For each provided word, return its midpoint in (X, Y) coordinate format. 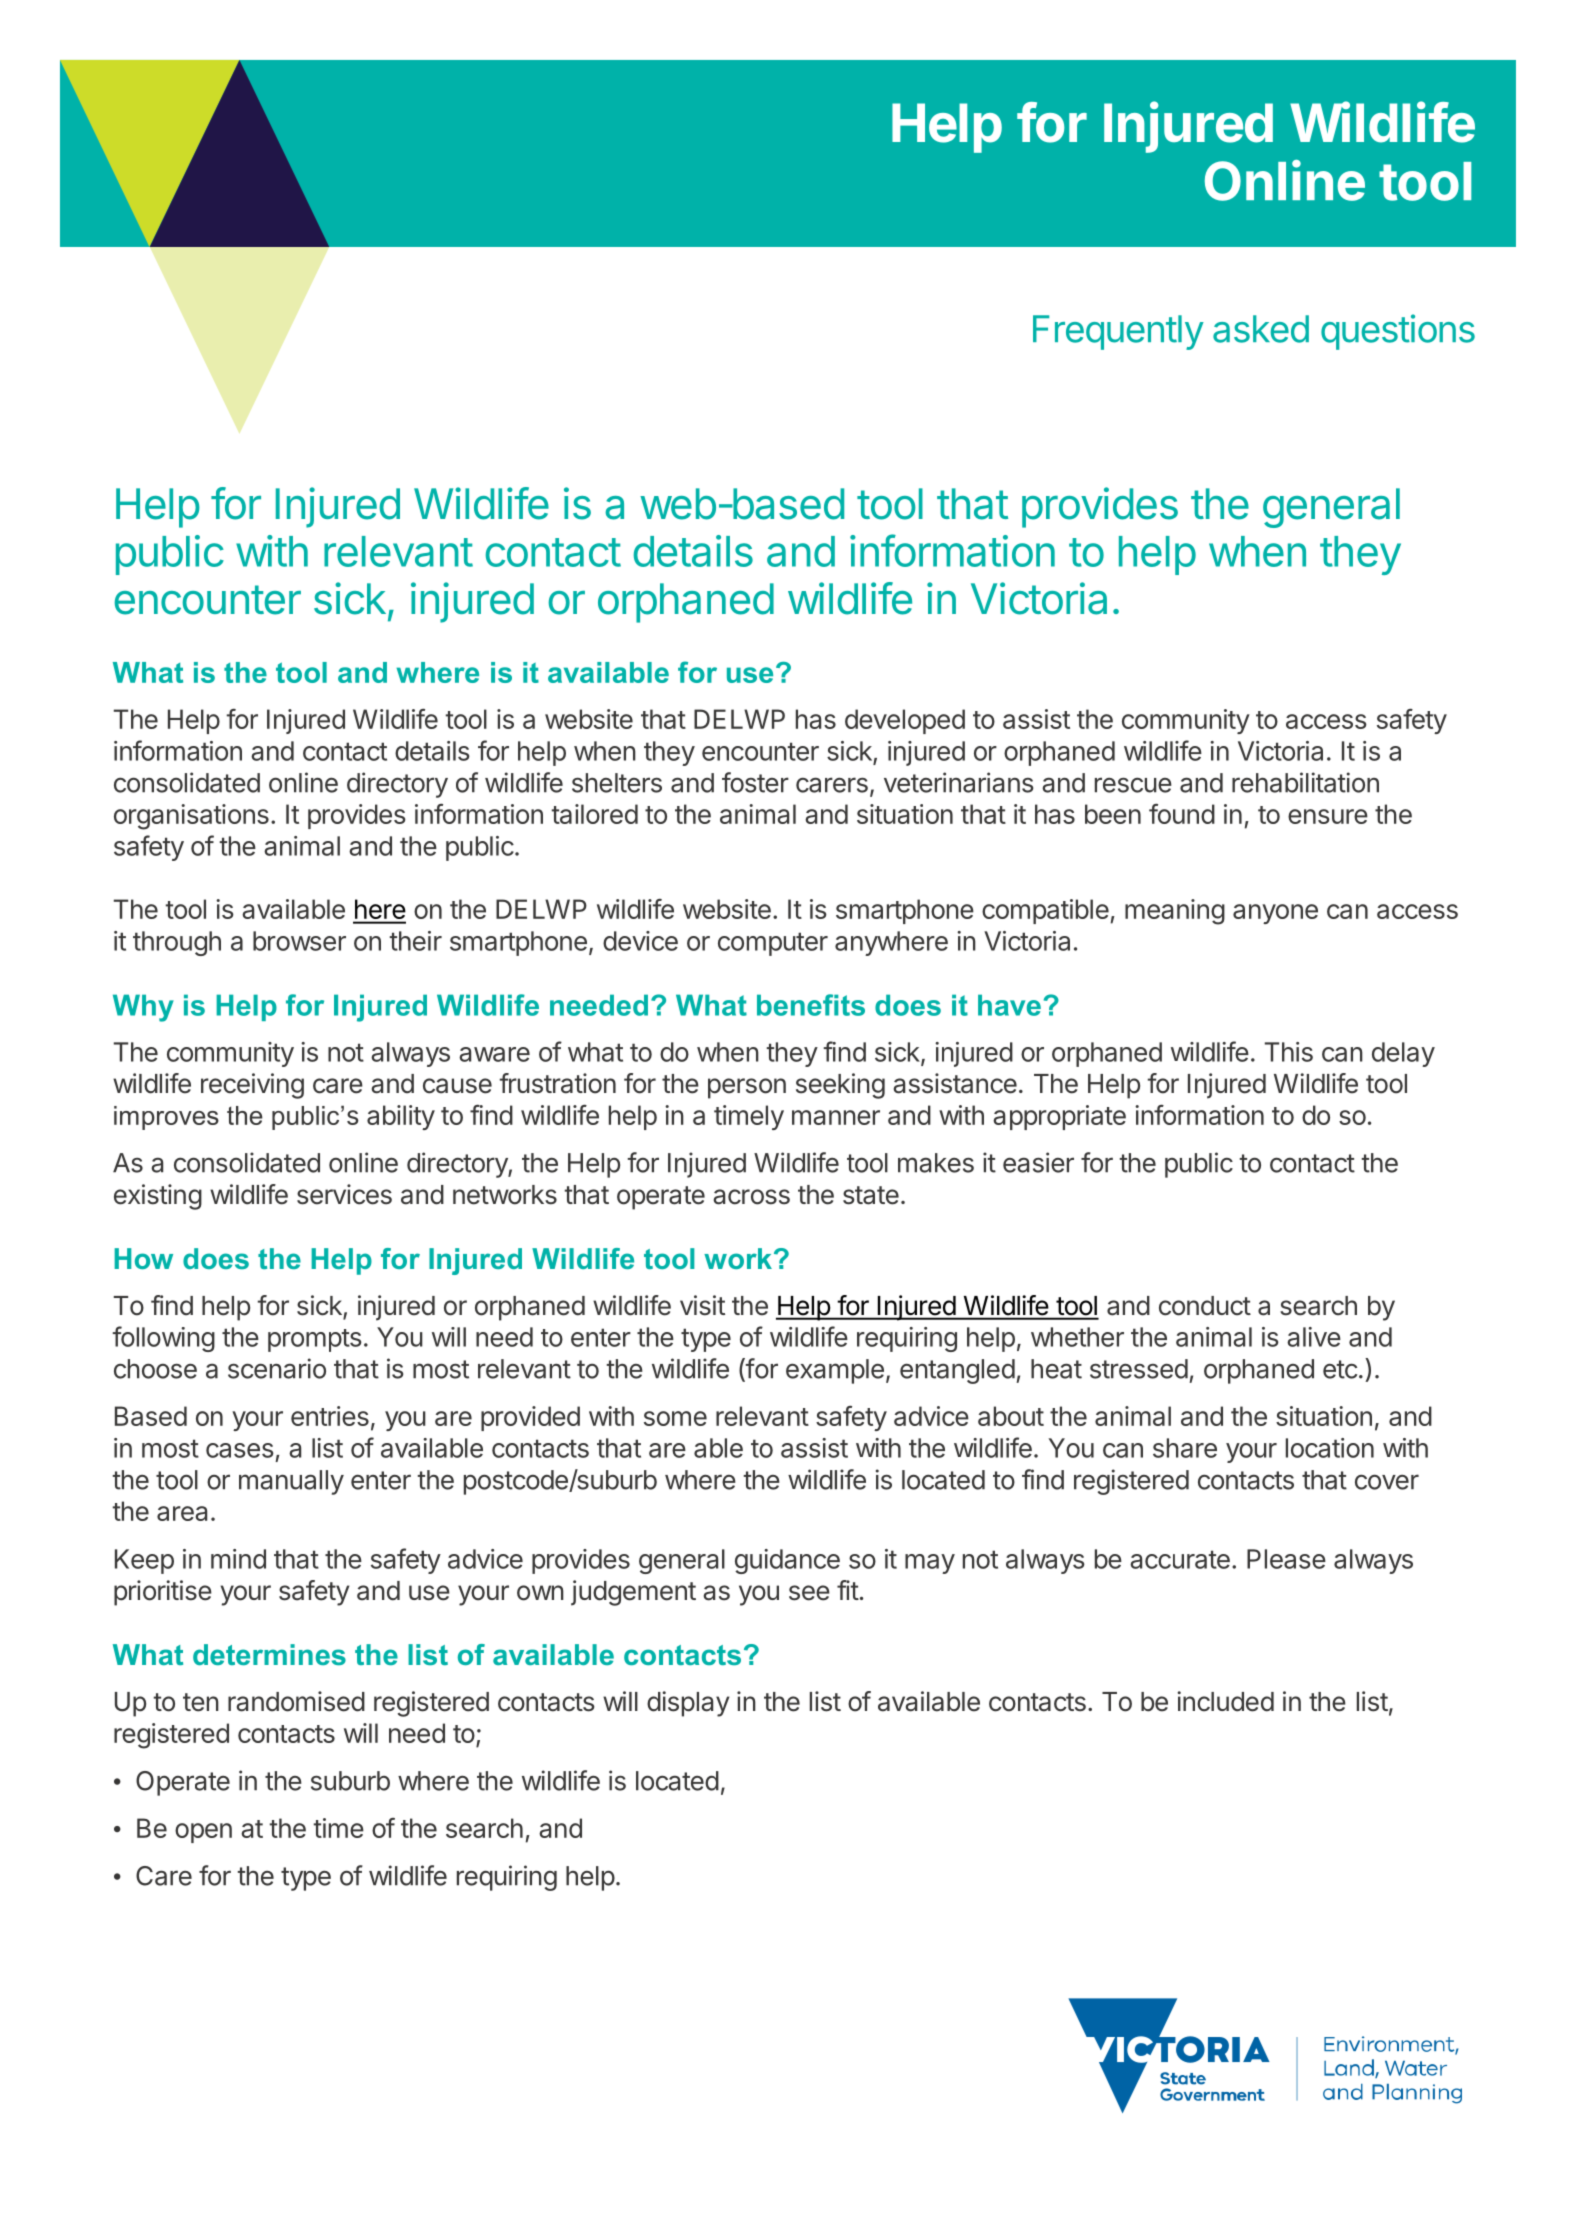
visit (702, 1305)
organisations (191, 817)
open (203, 1833)
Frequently (1118, 332)
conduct (1205, 1306)
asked (1261, 329)
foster (755, 782)
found (1182, 813)
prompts (315, 1340)
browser (299, 941)
